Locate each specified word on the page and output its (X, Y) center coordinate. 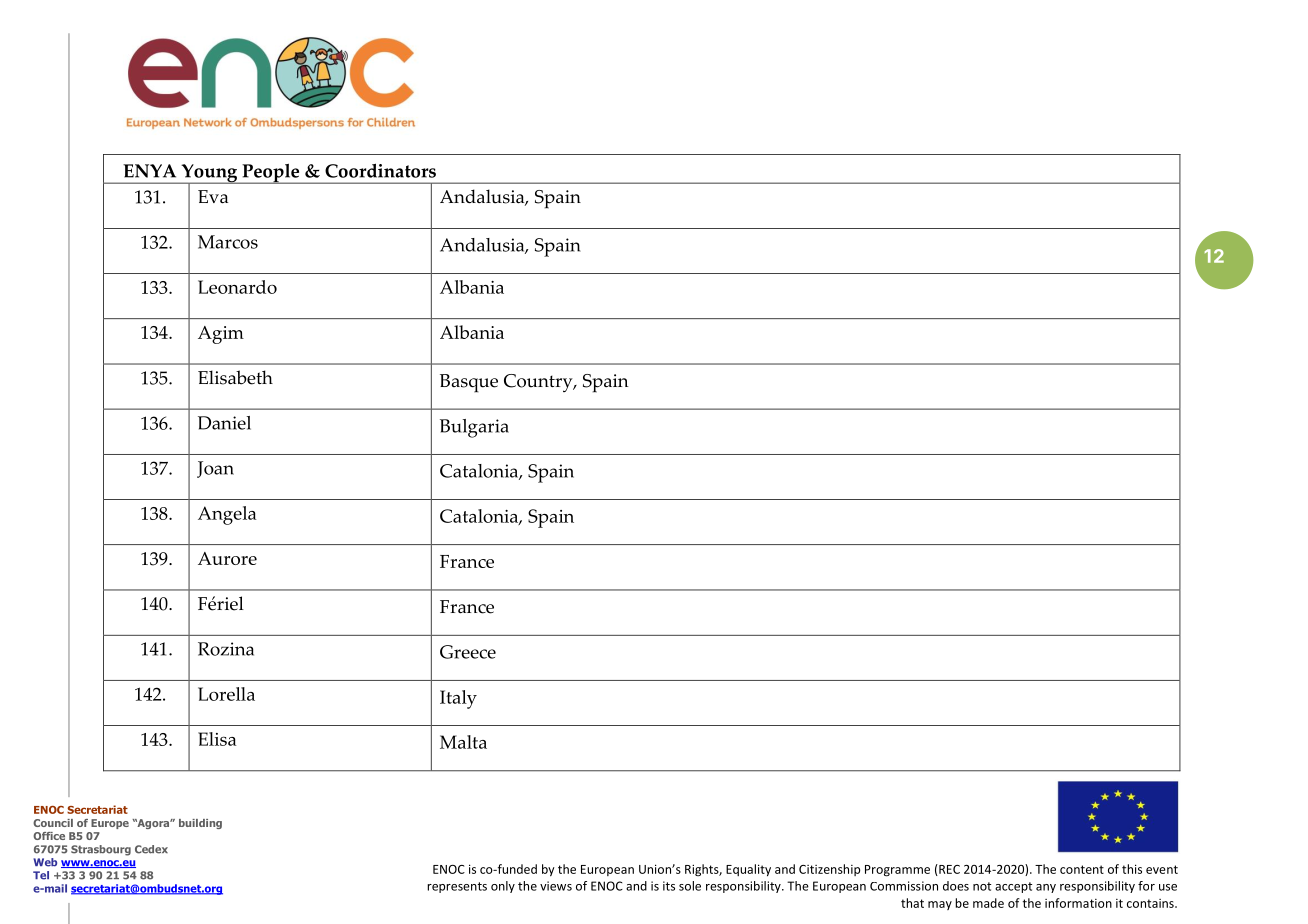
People (271, 174)
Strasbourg (101, 850)
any (1046, 888)
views (556, 886)
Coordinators (380, 170)
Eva (213, 197)
